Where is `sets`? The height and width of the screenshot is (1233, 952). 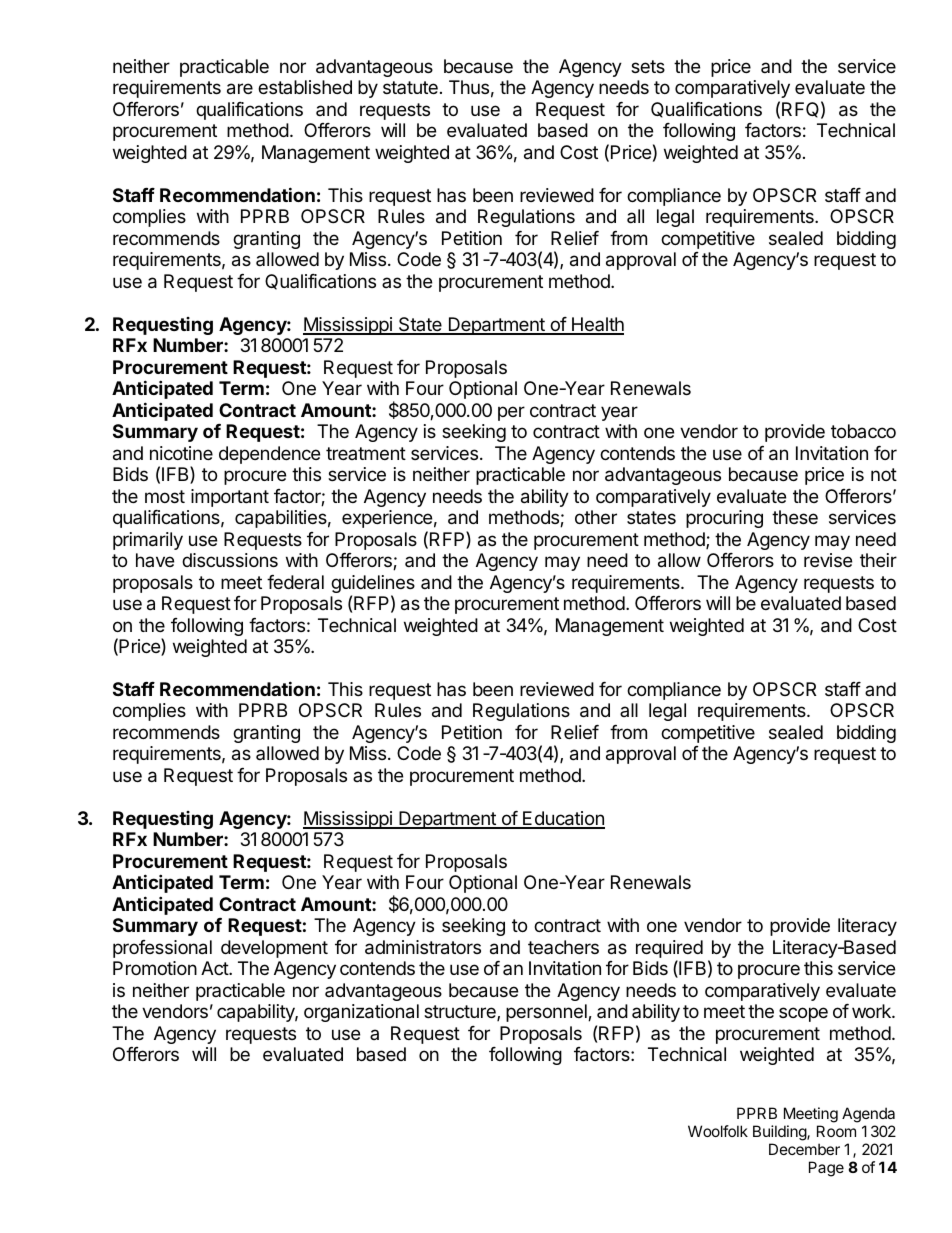 sets is located at coordinates (648, 66).
